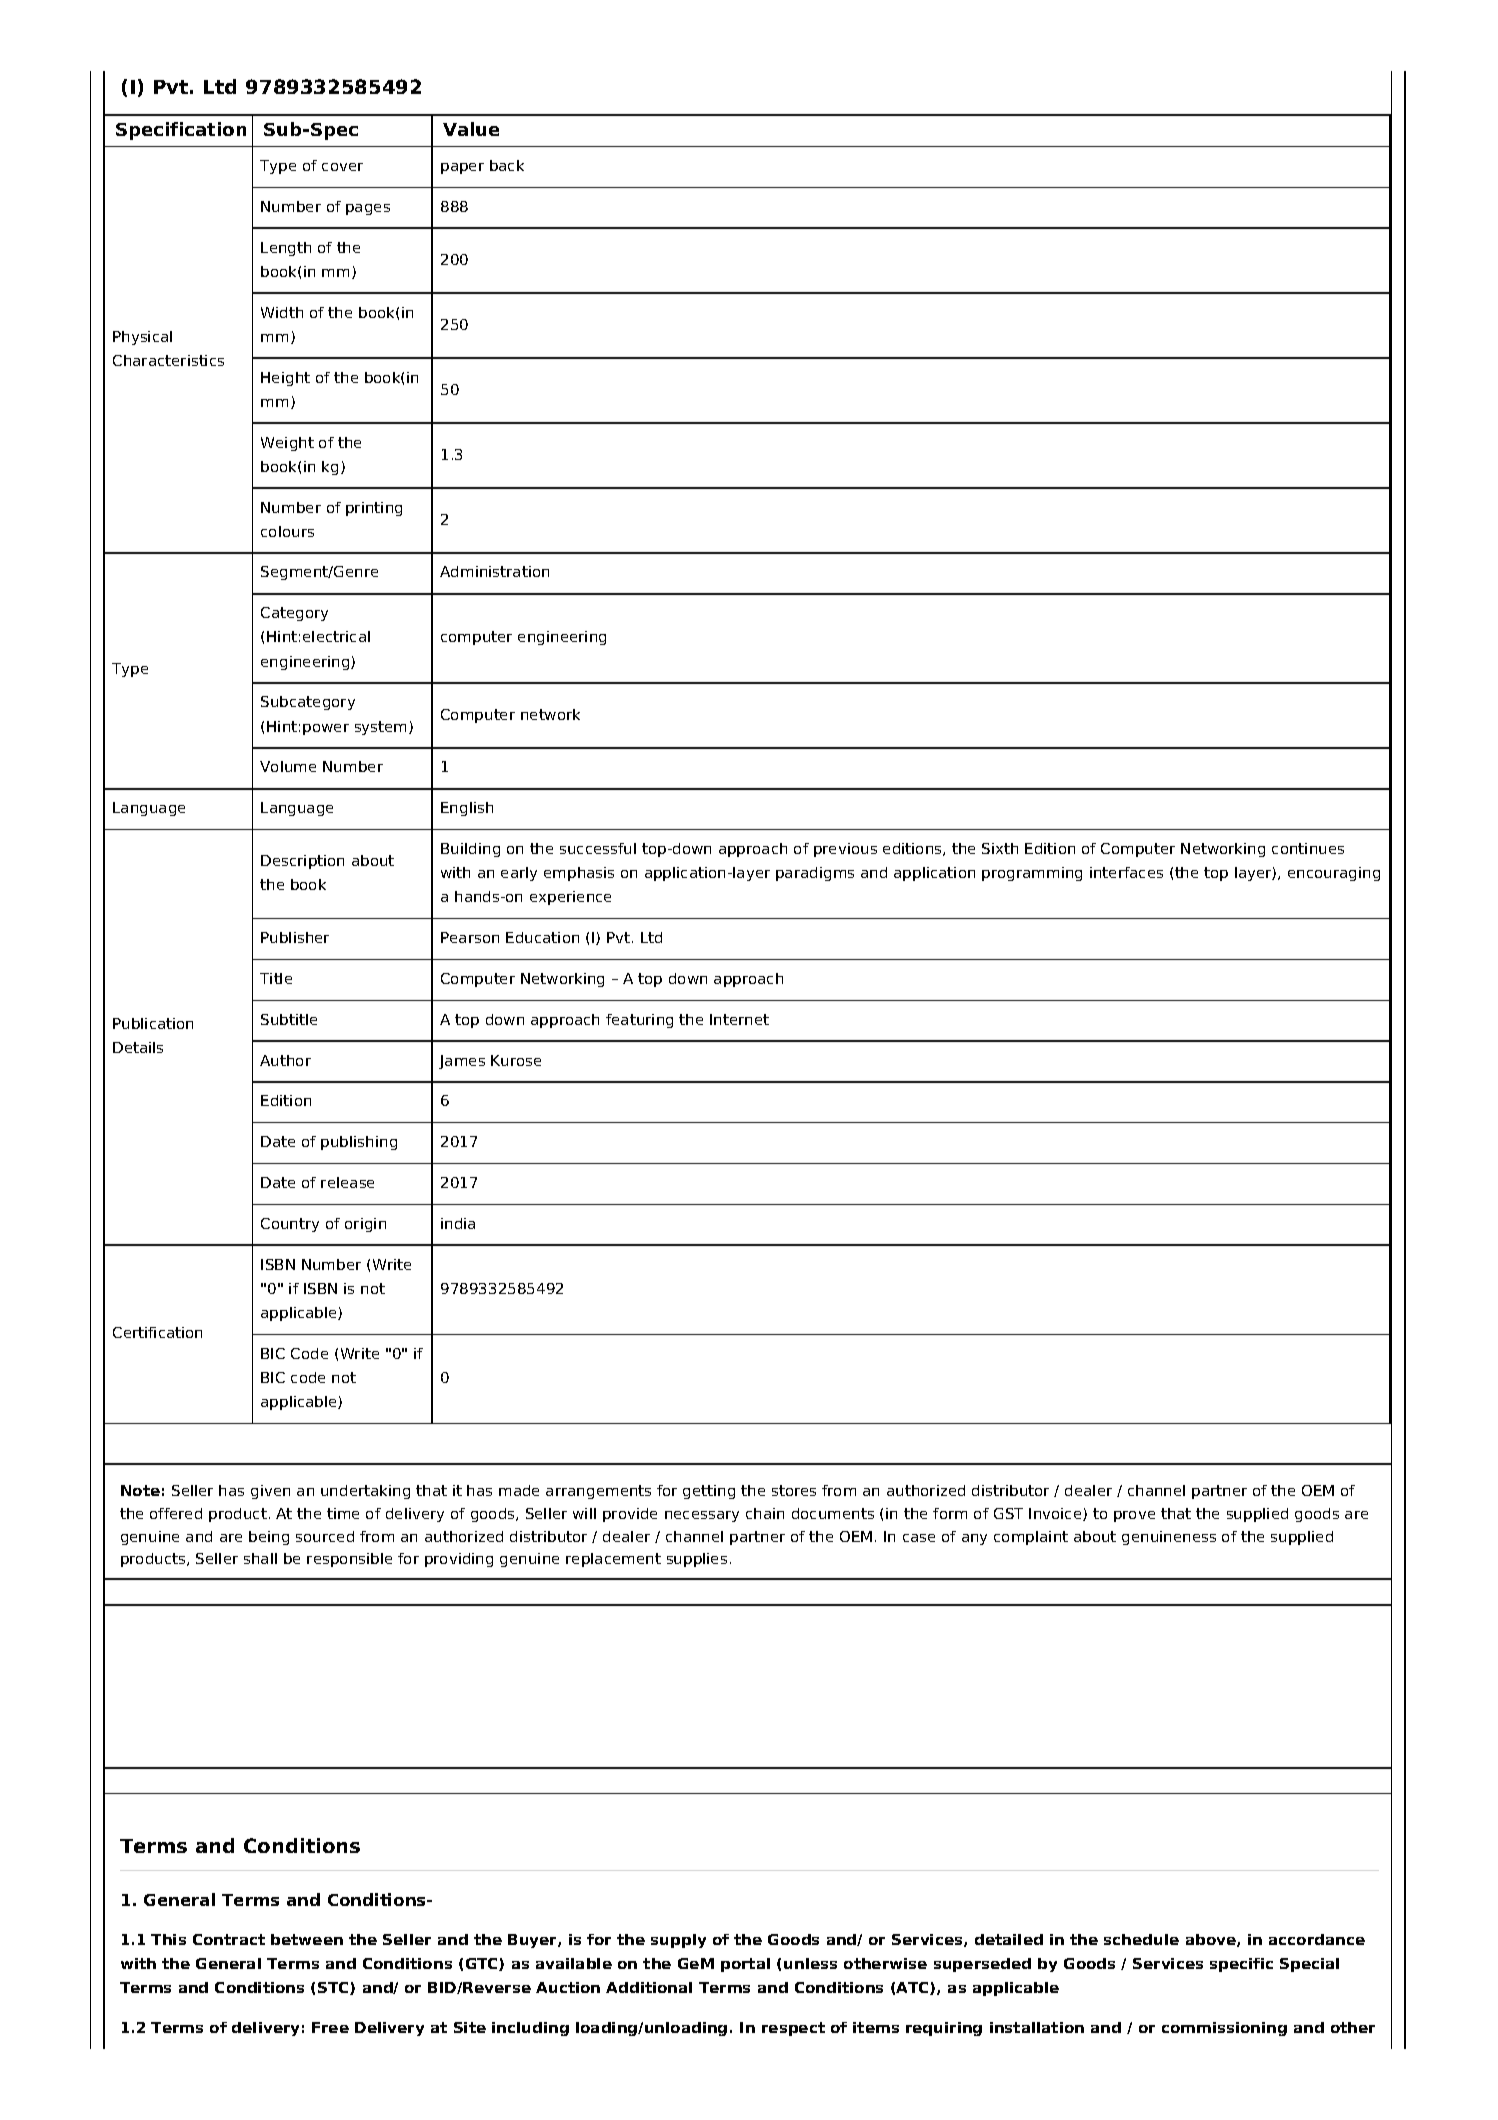 This screenshot has height=2120, width=1498. I want to click on Value, so click(471, 129).
